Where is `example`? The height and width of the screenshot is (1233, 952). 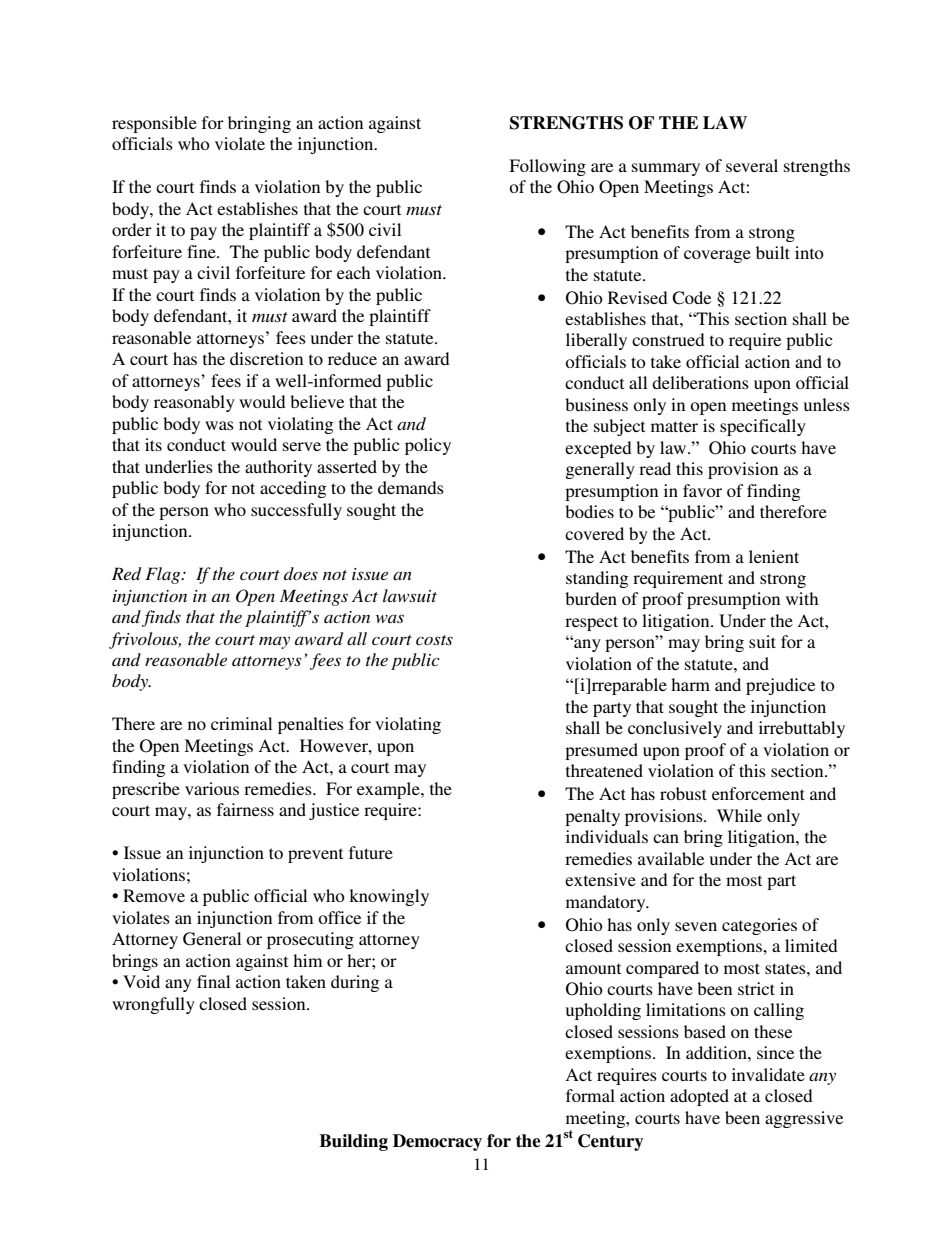 example is located at coordinates (389, 790).
